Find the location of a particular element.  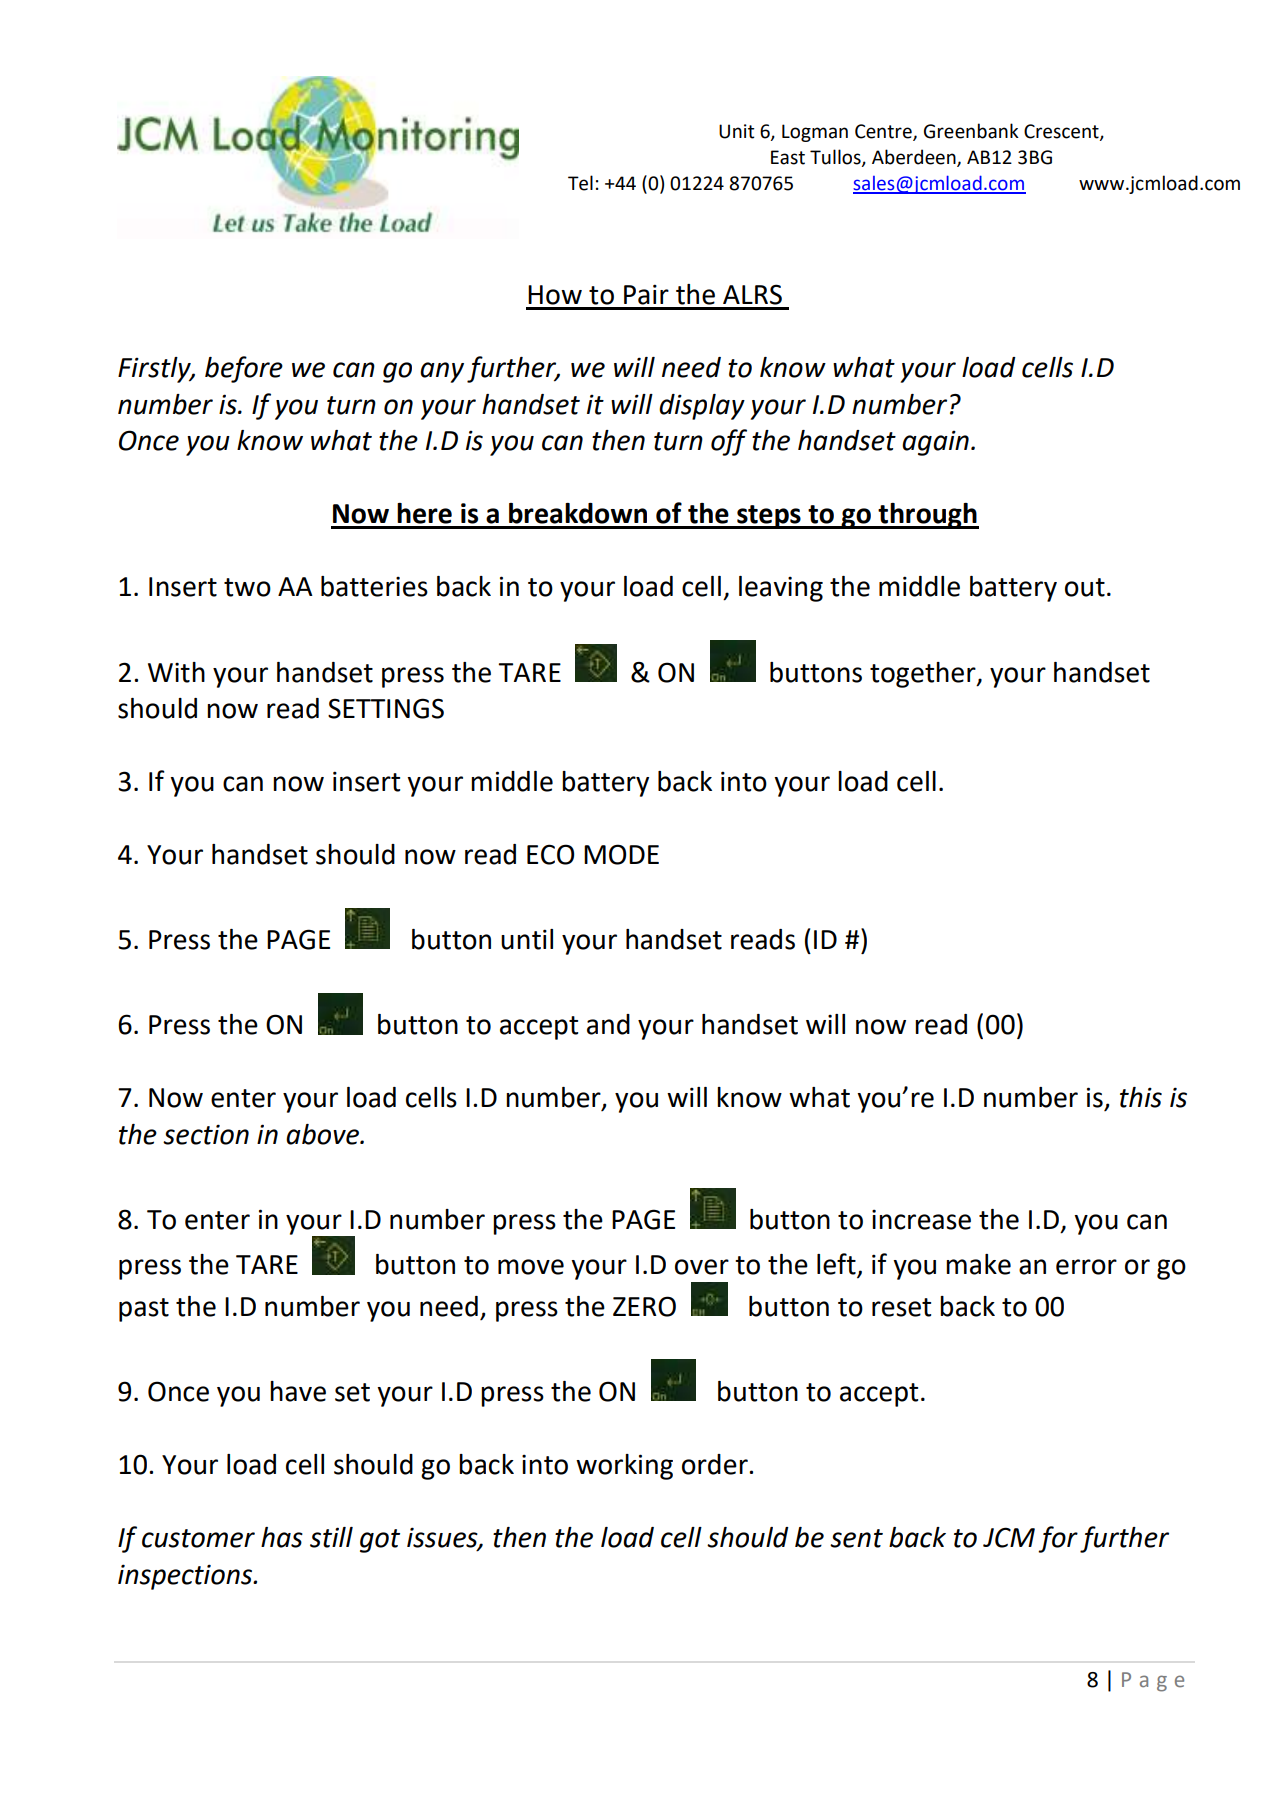

SETTINGS is located at coordinates (386, 708).
